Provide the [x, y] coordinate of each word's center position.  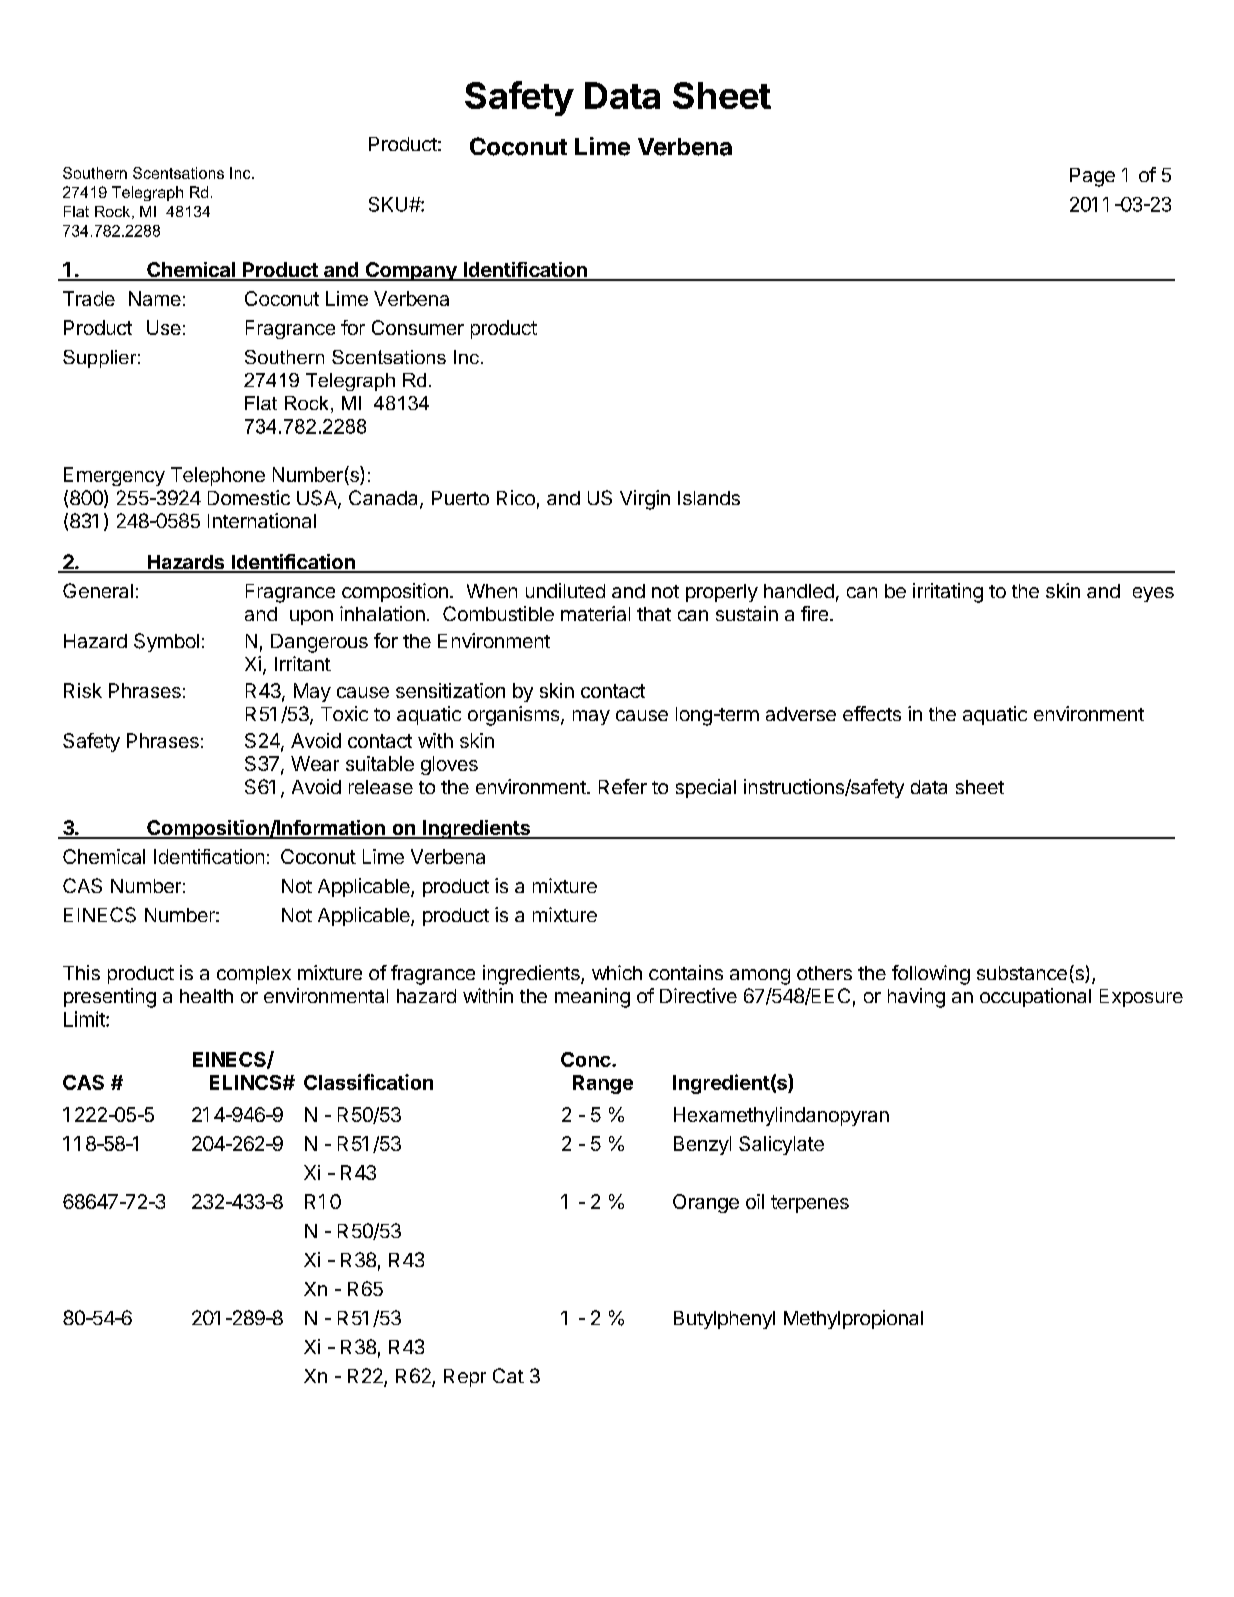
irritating [948, 593]
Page [1092, 177]
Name [155, 298]
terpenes [810, 1204]
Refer [623, 786]
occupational [1035, 997]
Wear [315, 763]
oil [755, 1201]
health [206, 996]
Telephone [218, 476]
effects [872, 713]
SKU [389, 204]
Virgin [645, 500]
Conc [586, 1059]
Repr [465, 1378]
